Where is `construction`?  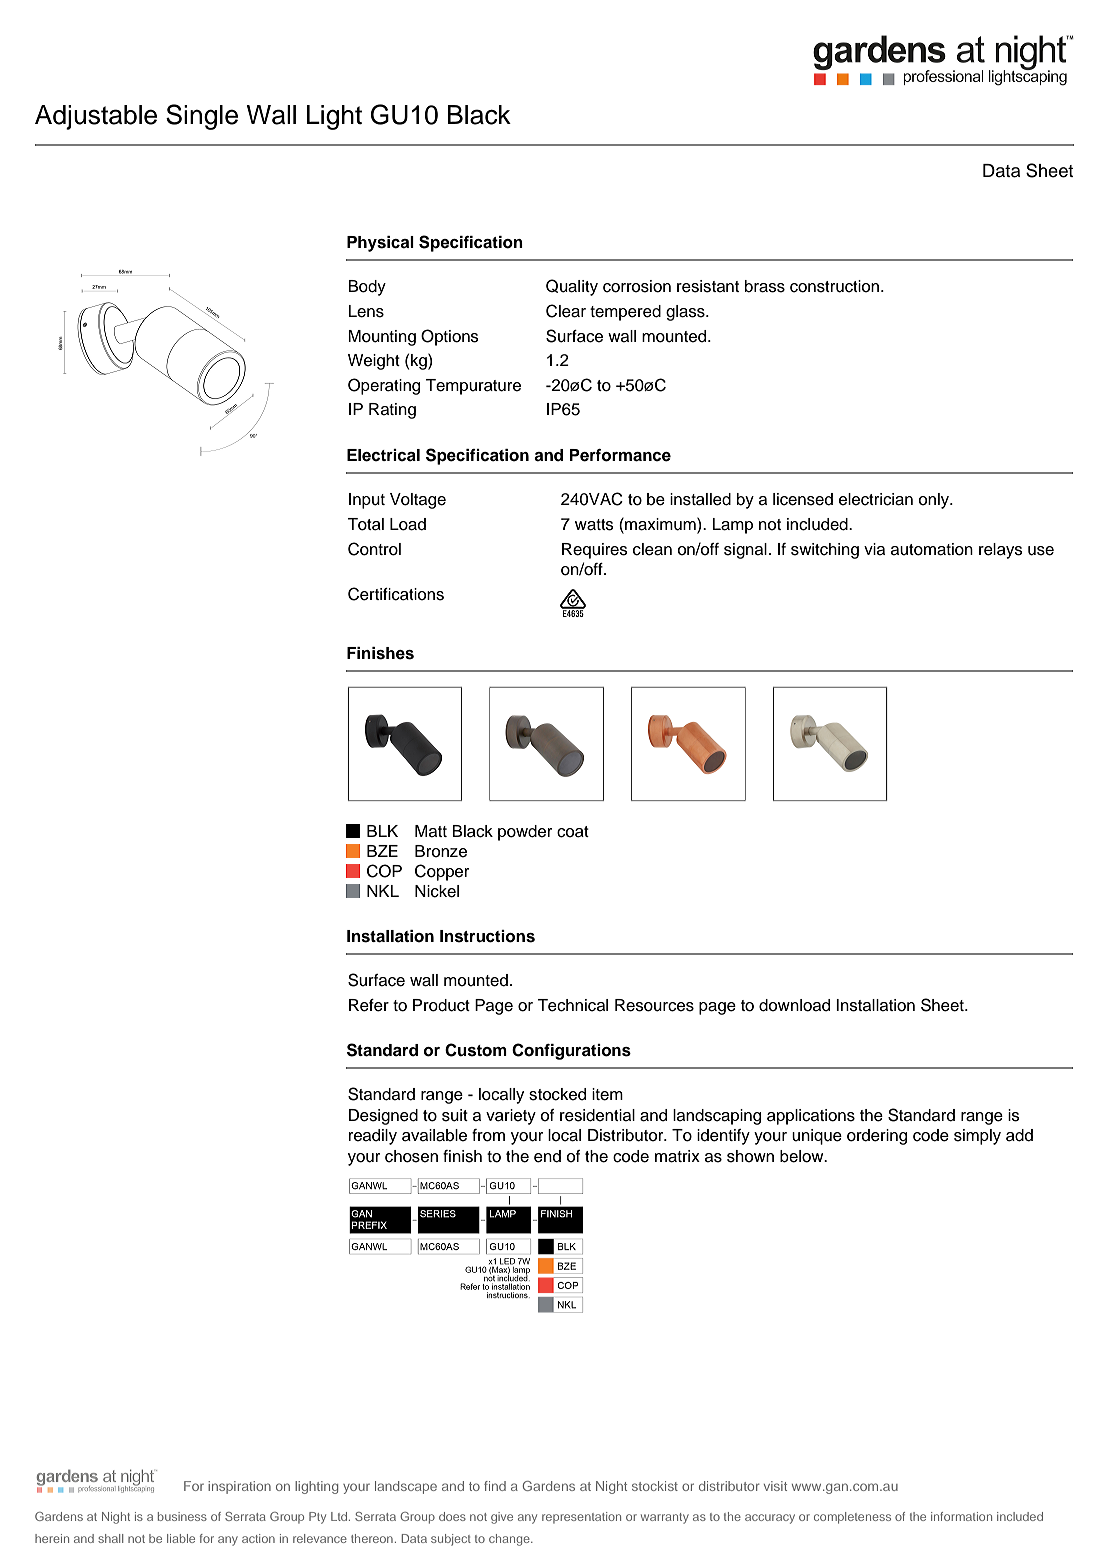
construction is located at coordinates (836, 286).
